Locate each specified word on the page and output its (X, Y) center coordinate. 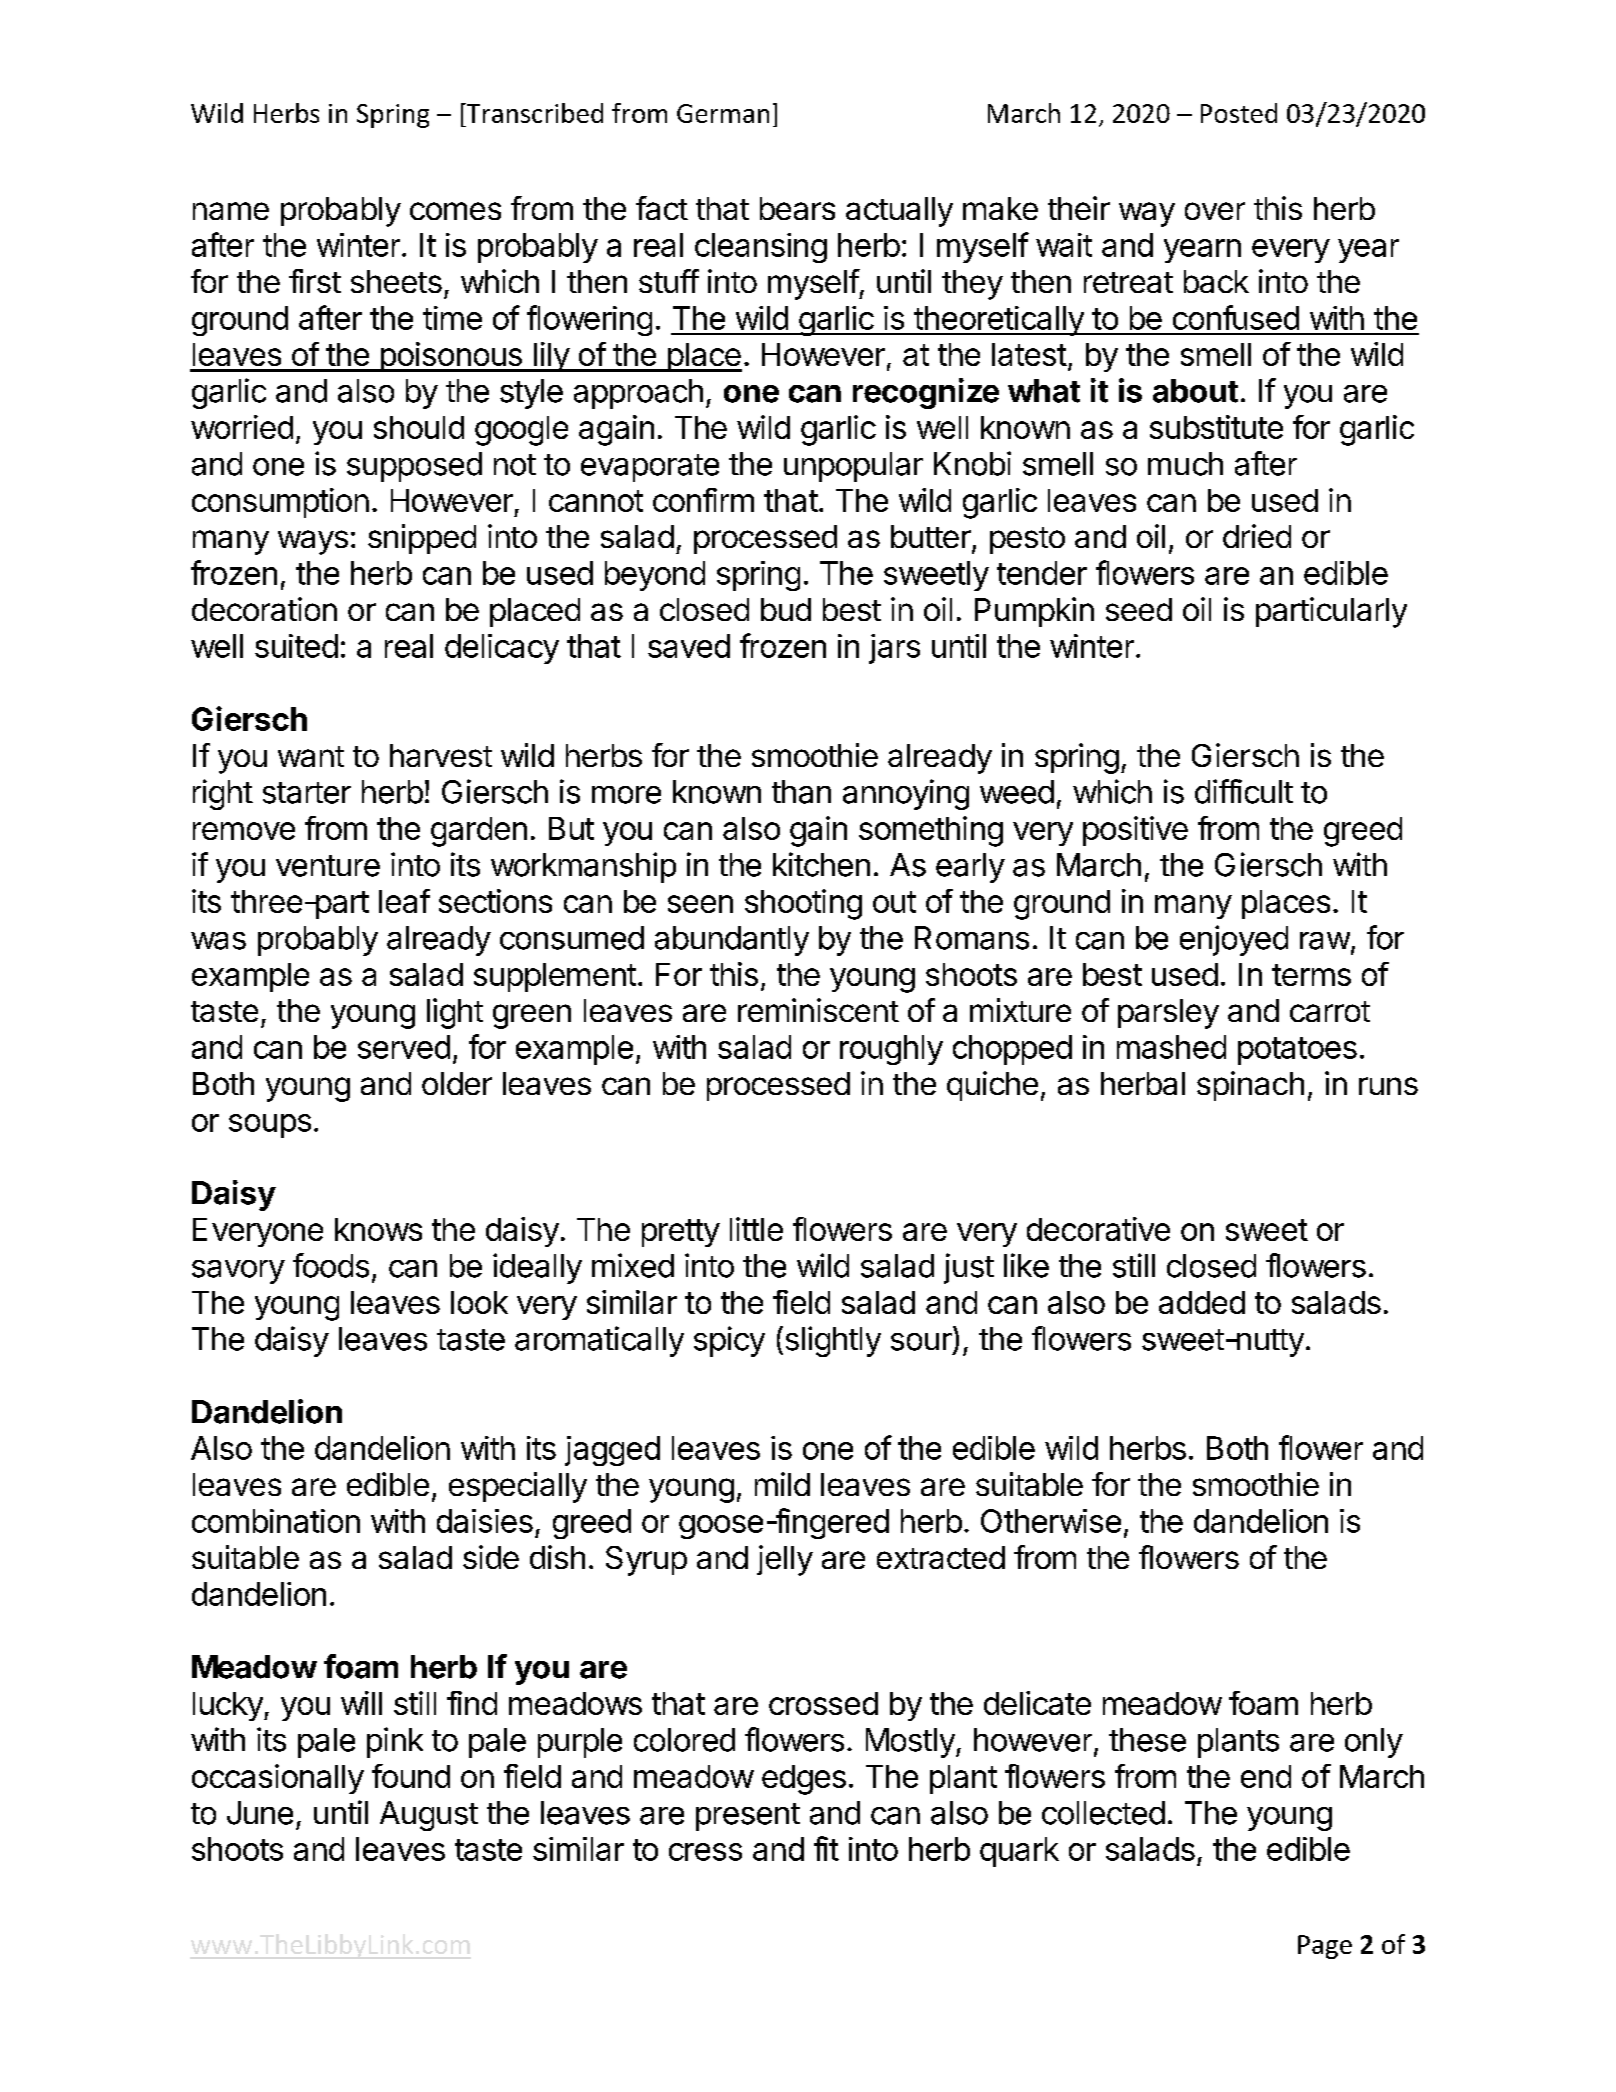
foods (331, 1265)
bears (797, 208)
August (429, 1816)
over (1215, 211)
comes (455, 211)
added (1202, 1302)
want (311, 756)
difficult (1244, 791)
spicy (729, 1341)
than (801, 792)
